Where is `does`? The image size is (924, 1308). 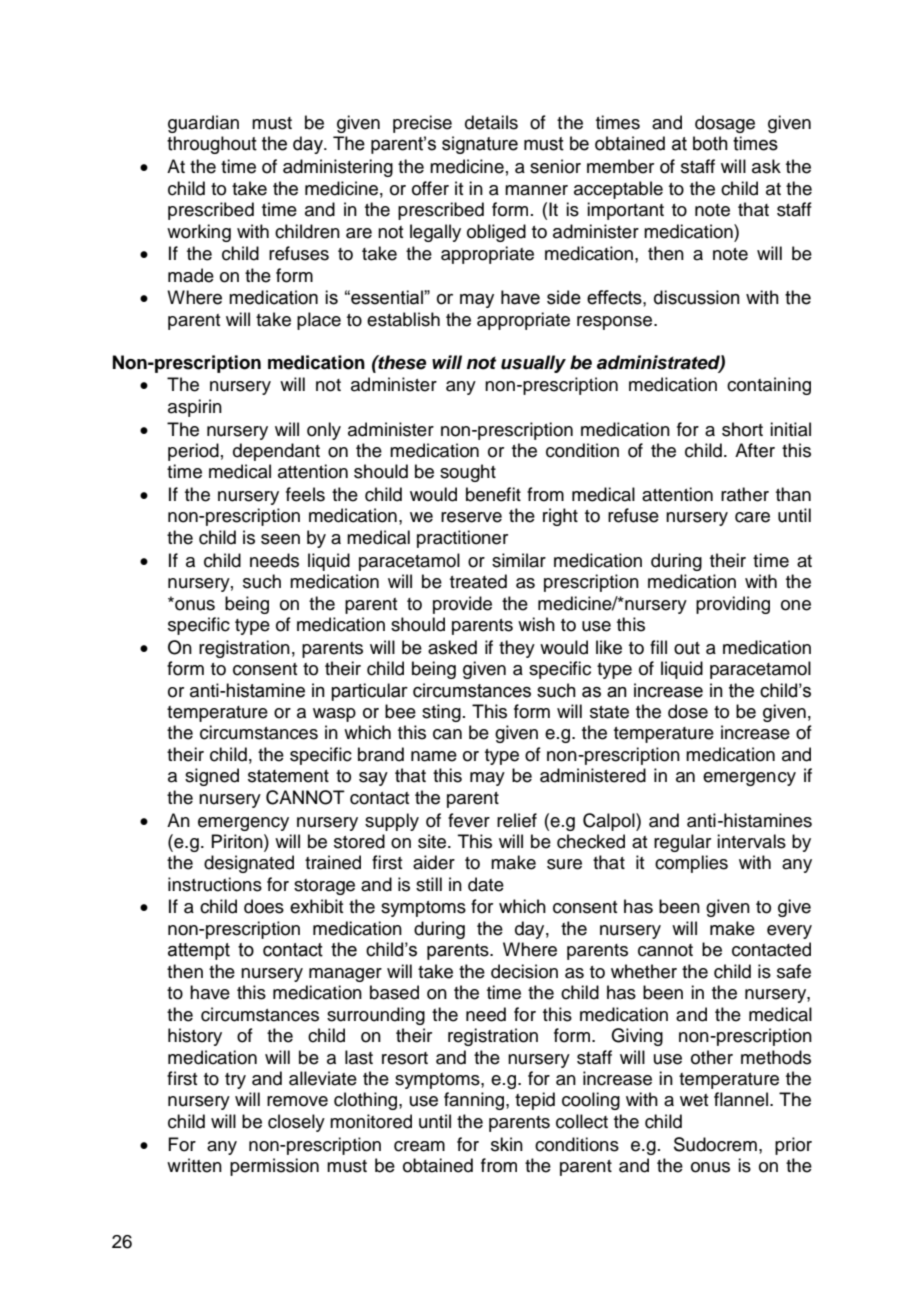 does is located at coordinates (264, 906).
